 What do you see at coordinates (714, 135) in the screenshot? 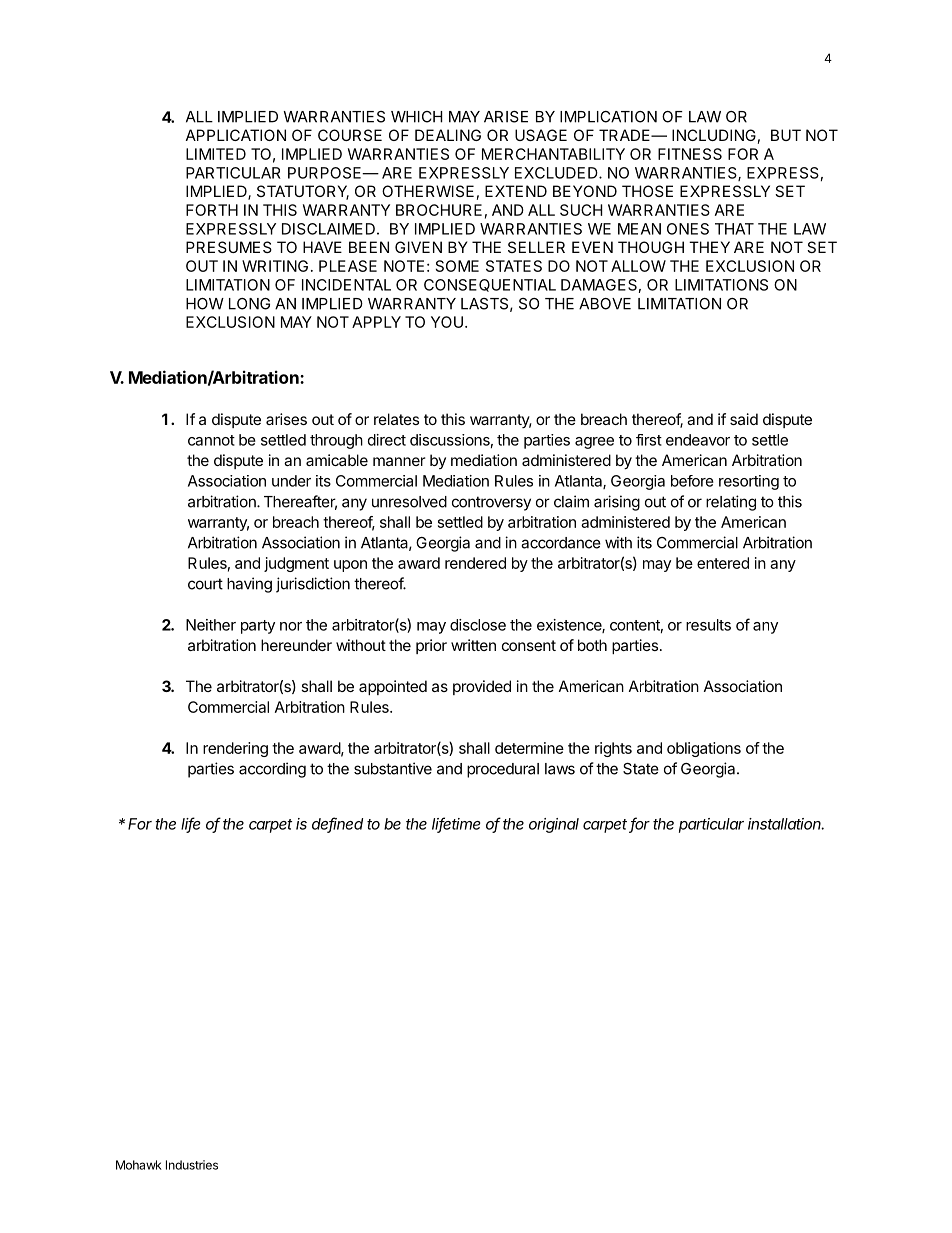
I see `INCLUDING` at bounding box center [714, 135].
